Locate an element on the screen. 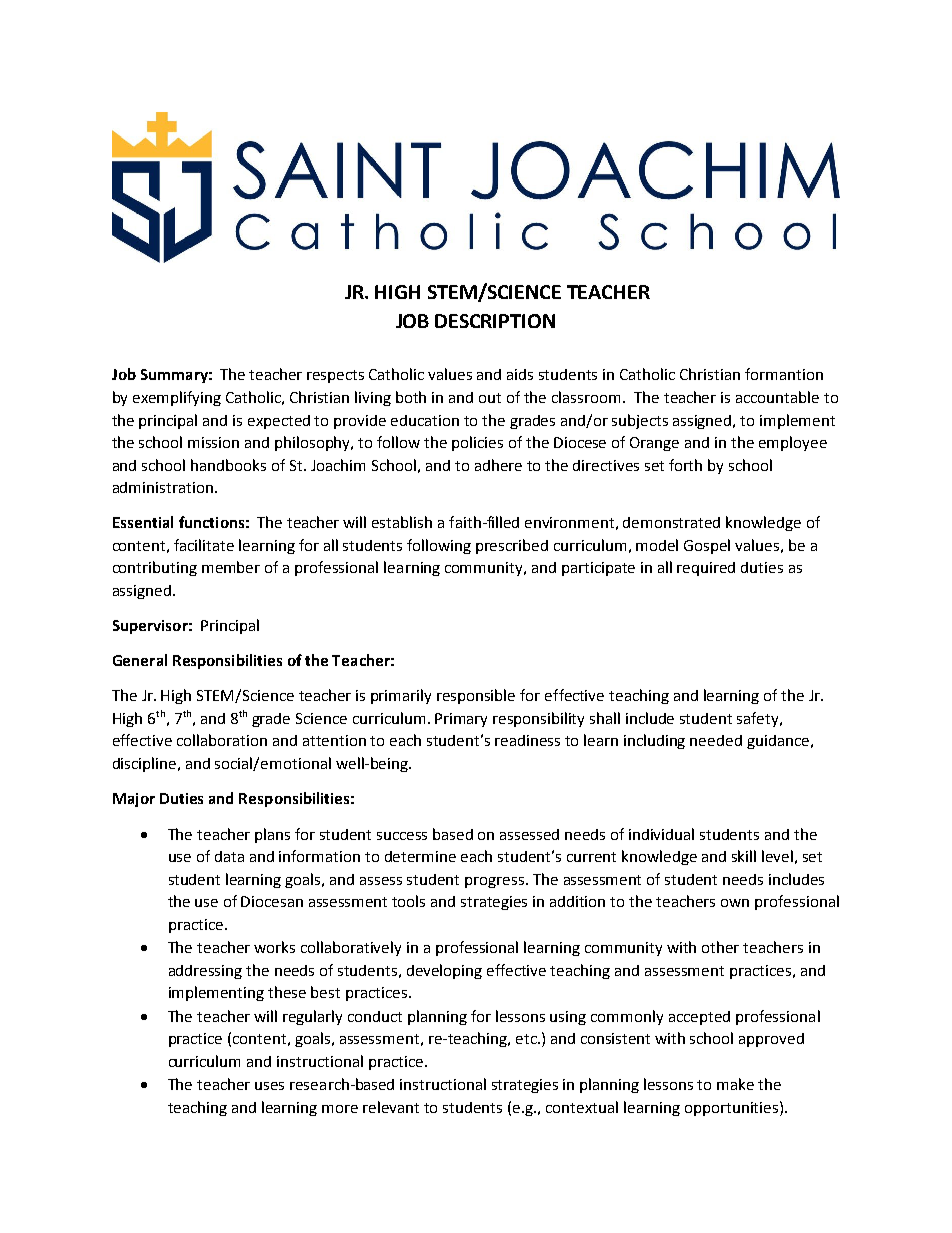 The height and width of the screenshot is (1233, 952). relevant is located at coordinates (391, 1107).
